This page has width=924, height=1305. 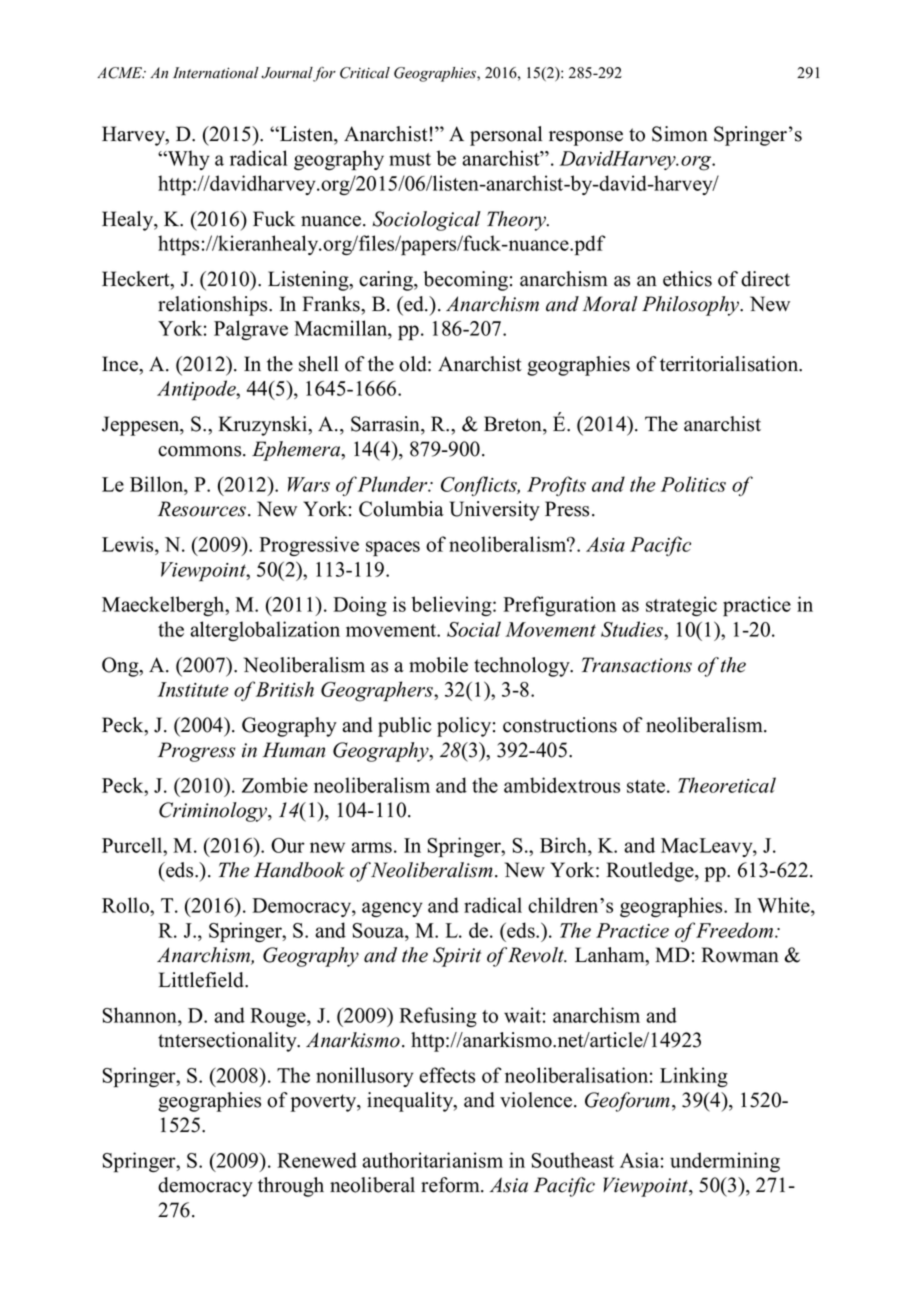 What do you see at coordinates (680, 134) in the page?
I see `Simon` at bounding box center [680, 134].
